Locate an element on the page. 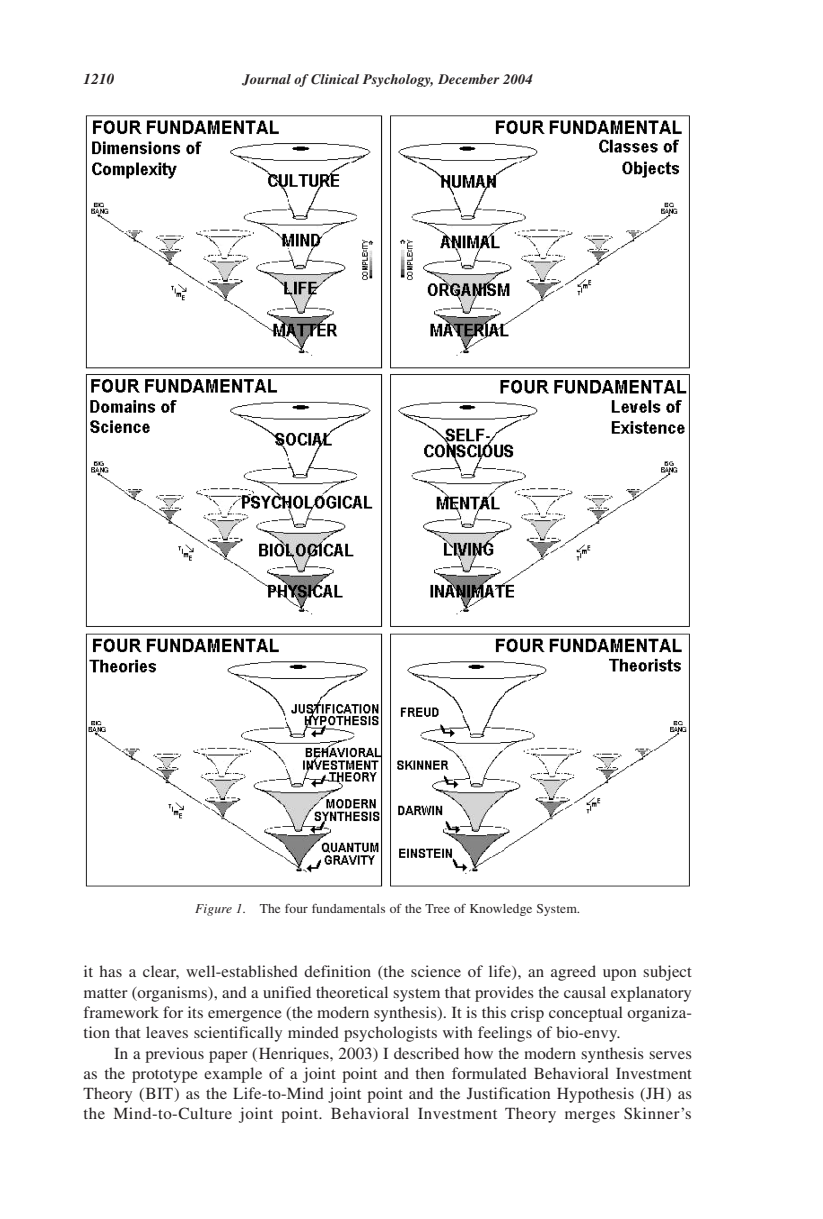 This document has height=1219, width=823. Journal is located at coordinates (266, 80).
